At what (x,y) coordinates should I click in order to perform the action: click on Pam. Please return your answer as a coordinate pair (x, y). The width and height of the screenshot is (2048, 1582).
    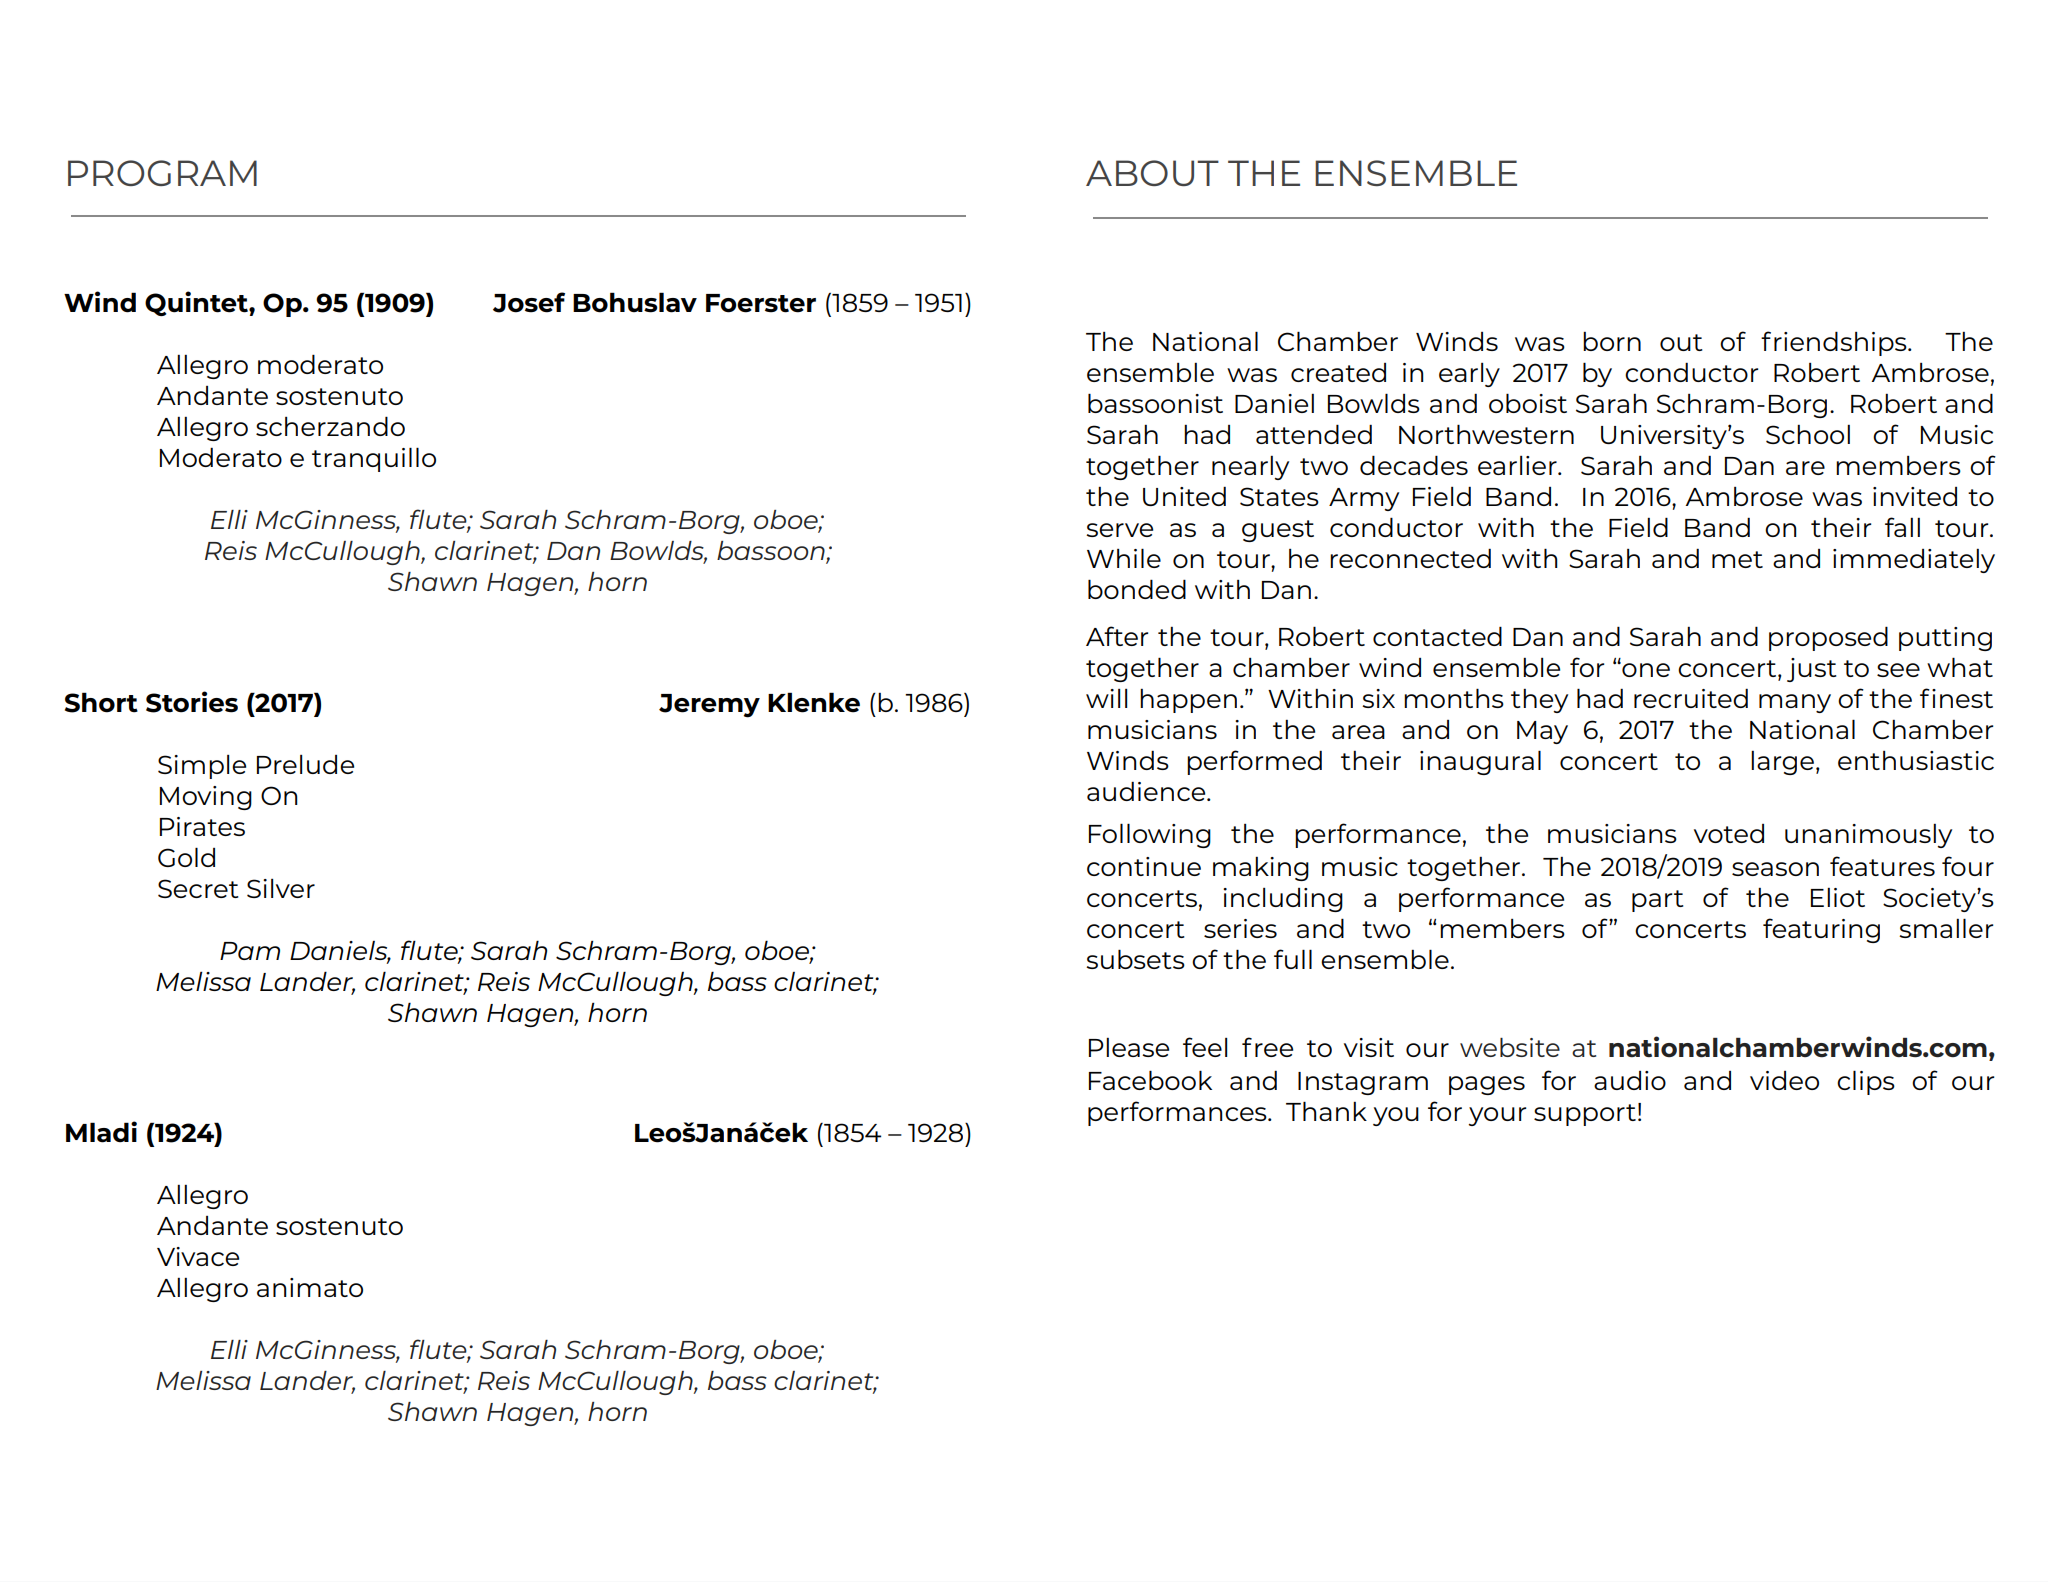
    Looking at the image, I should click on (250, 951).
